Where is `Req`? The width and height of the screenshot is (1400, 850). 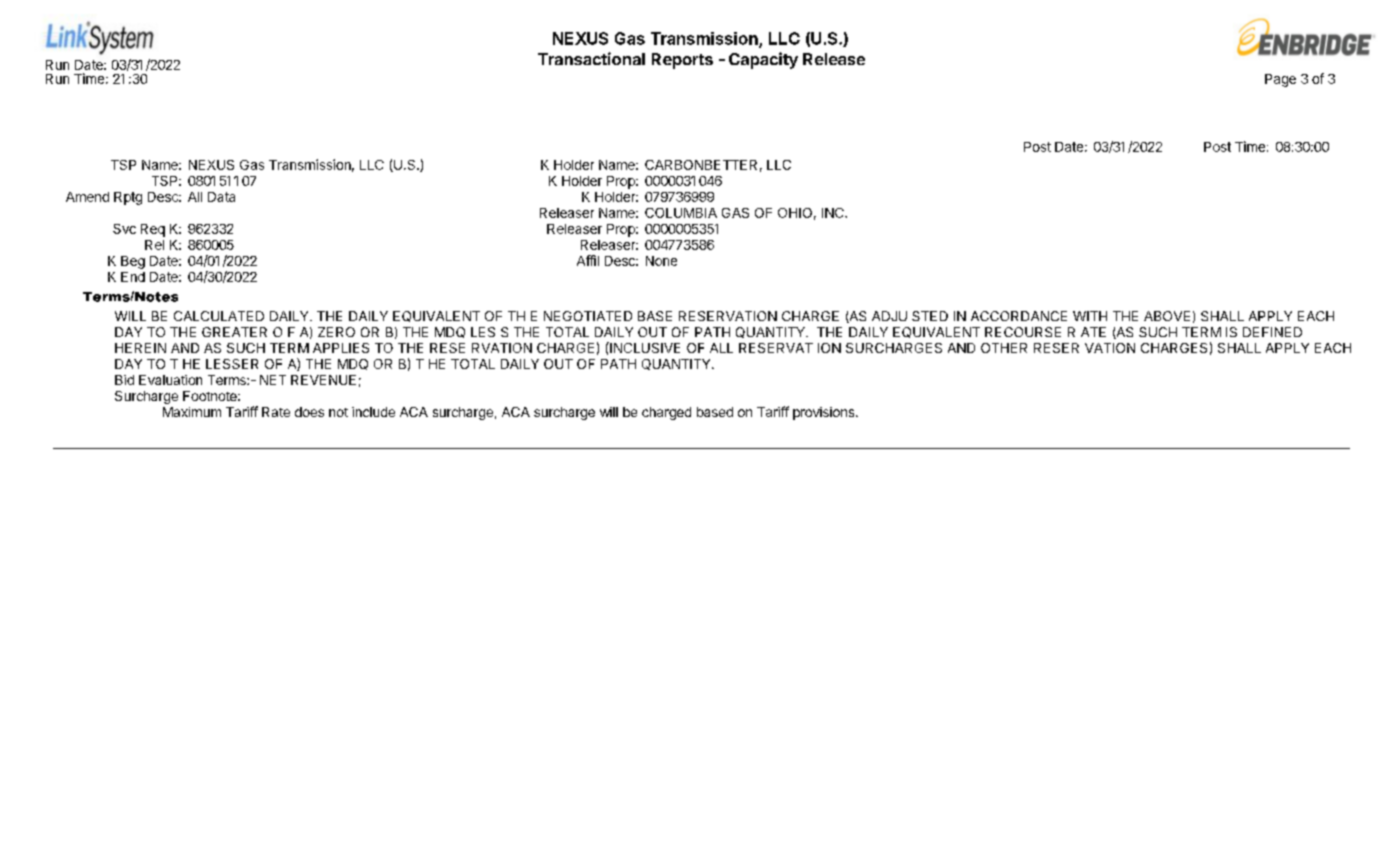 Req is located at coordinates (153, 230).
